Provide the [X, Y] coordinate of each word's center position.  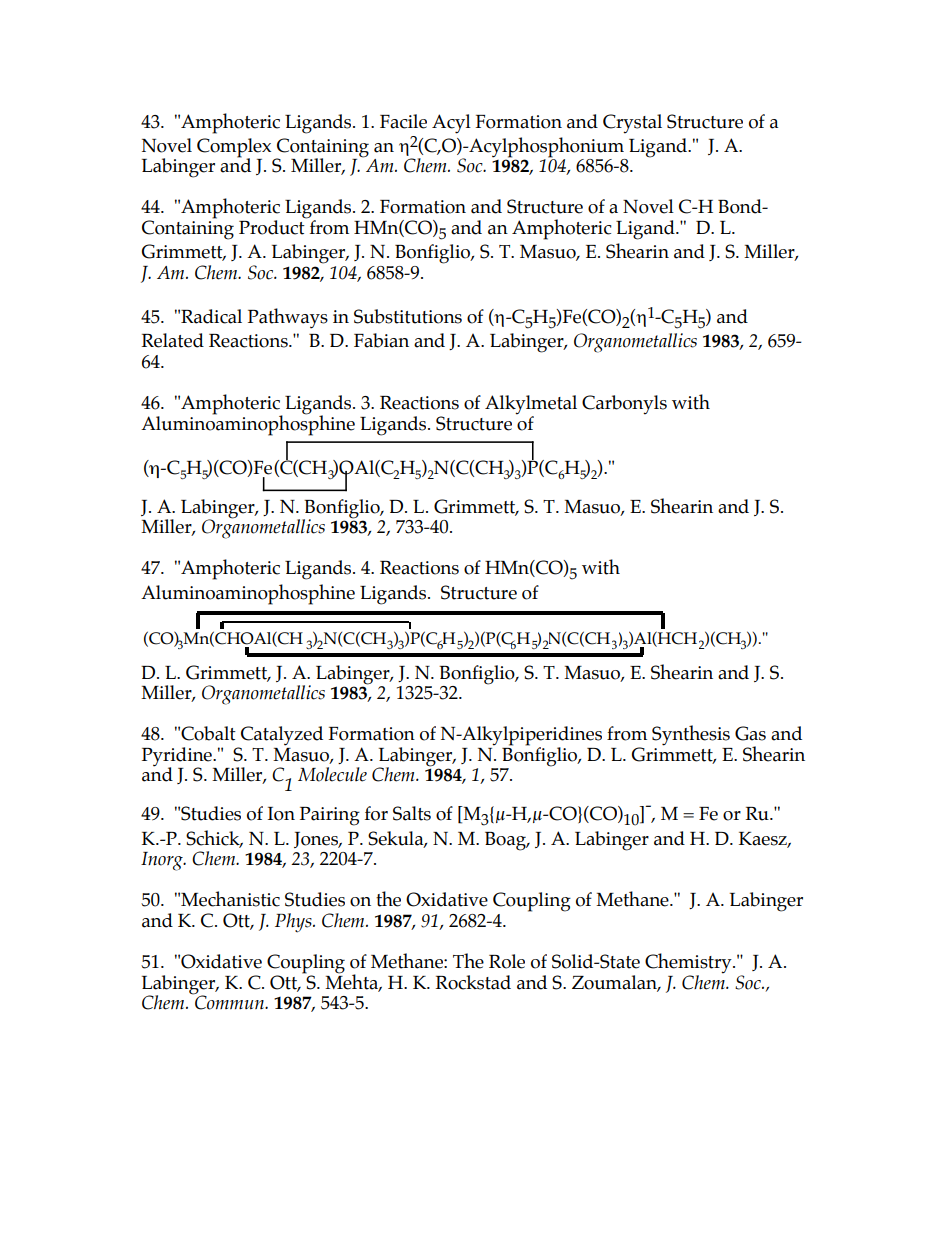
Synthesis [691, 735]
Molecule [332, 774]
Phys [294, 923]
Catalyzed [281, 737]
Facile [403, 121]
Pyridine [178, 757]
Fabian [381, 340]
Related [172, 340]
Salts [412, 813]
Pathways [288, 318]
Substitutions [408, 316]
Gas [750, 733]
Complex [234, 148]
